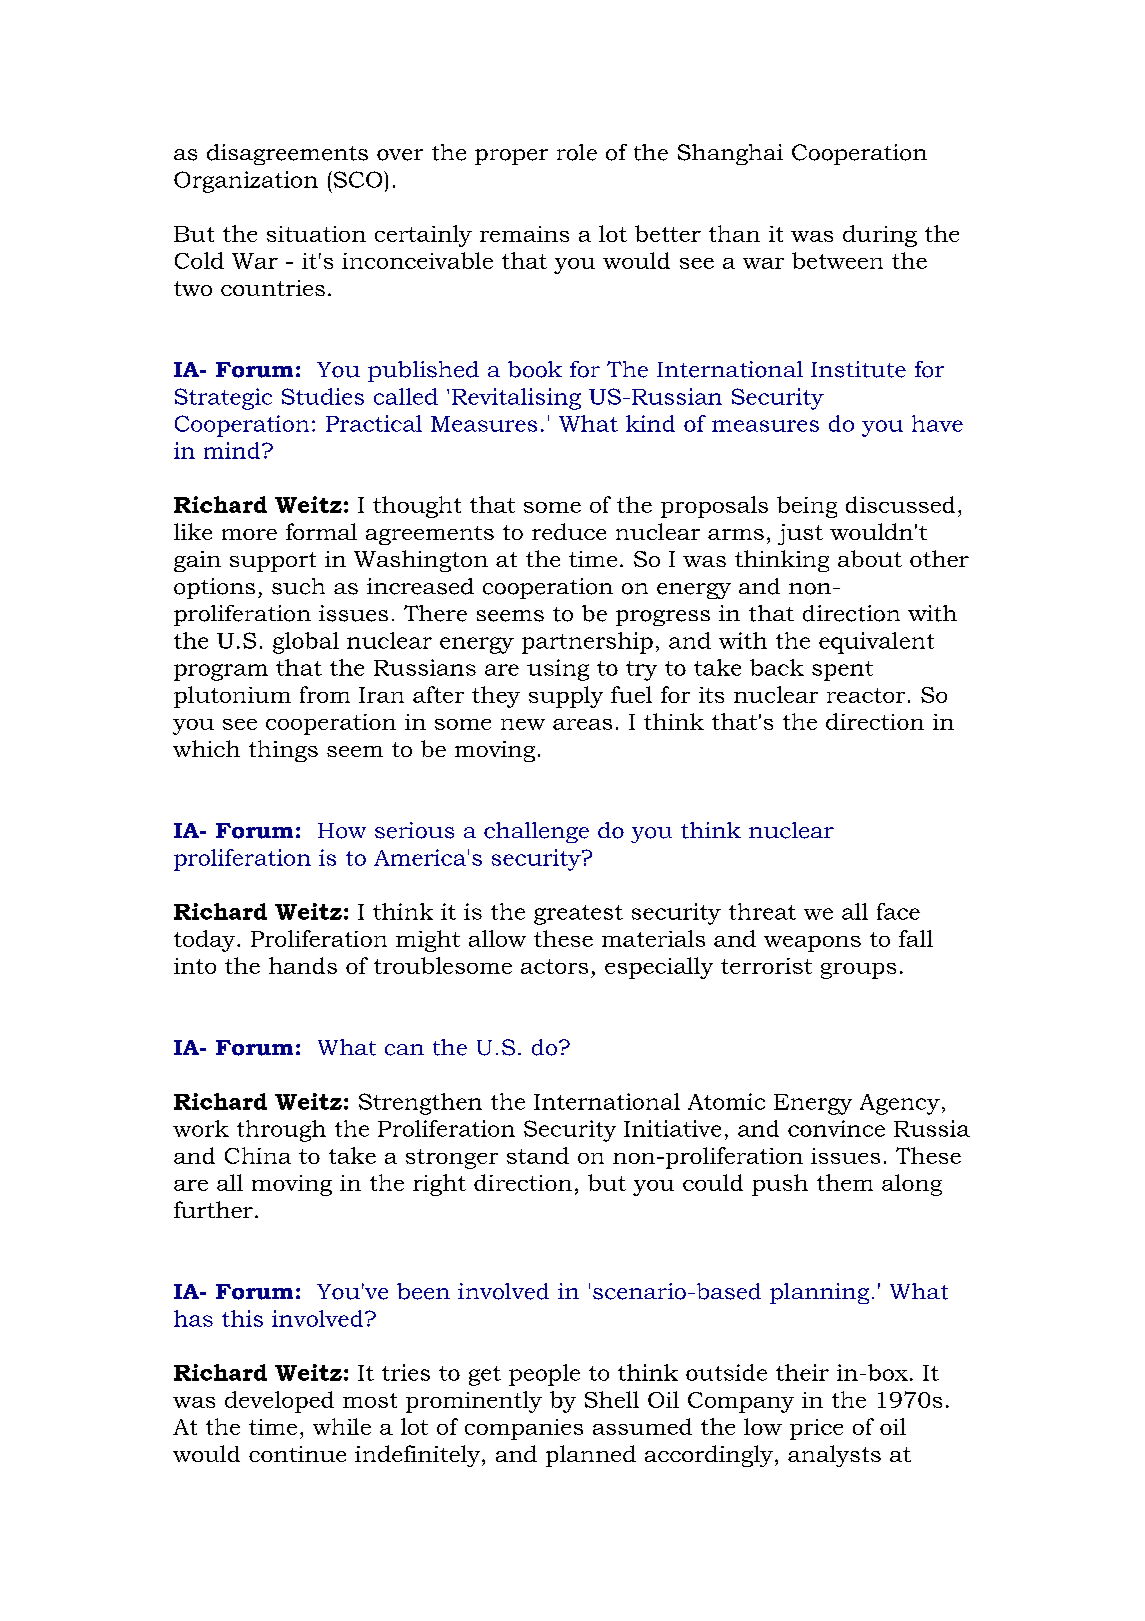 This screenshot has width=1145, height=1621. Describe the element at coordinates (554, 966) in the screenshot. I see `actors` at that location.
